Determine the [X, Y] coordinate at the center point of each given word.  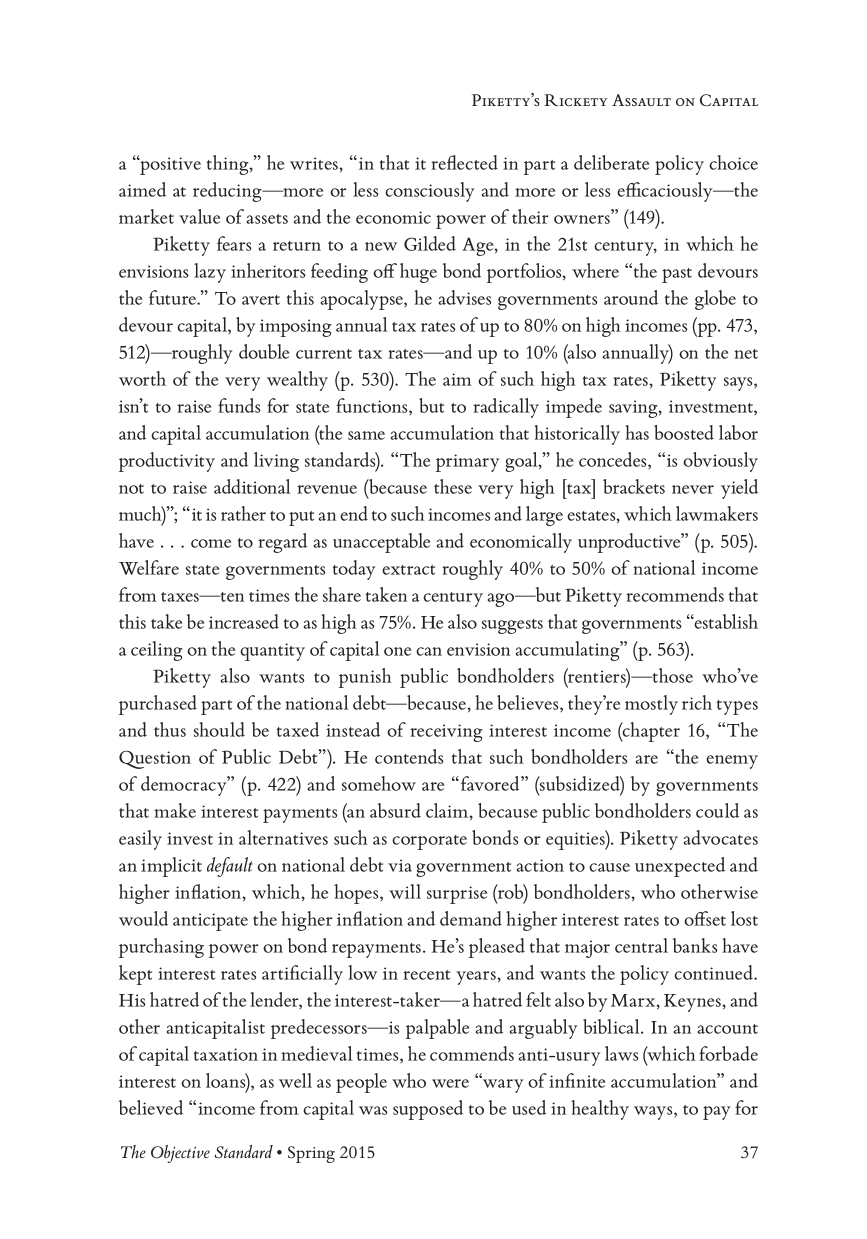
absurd [395, 810]
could [717, 810]
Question [155, 759]
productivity [167, 462]
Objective [180, 1154]
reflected [464, 162]
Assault [641, 100]
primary [467, 463]
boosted [684, 432]
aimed [142, 189]
